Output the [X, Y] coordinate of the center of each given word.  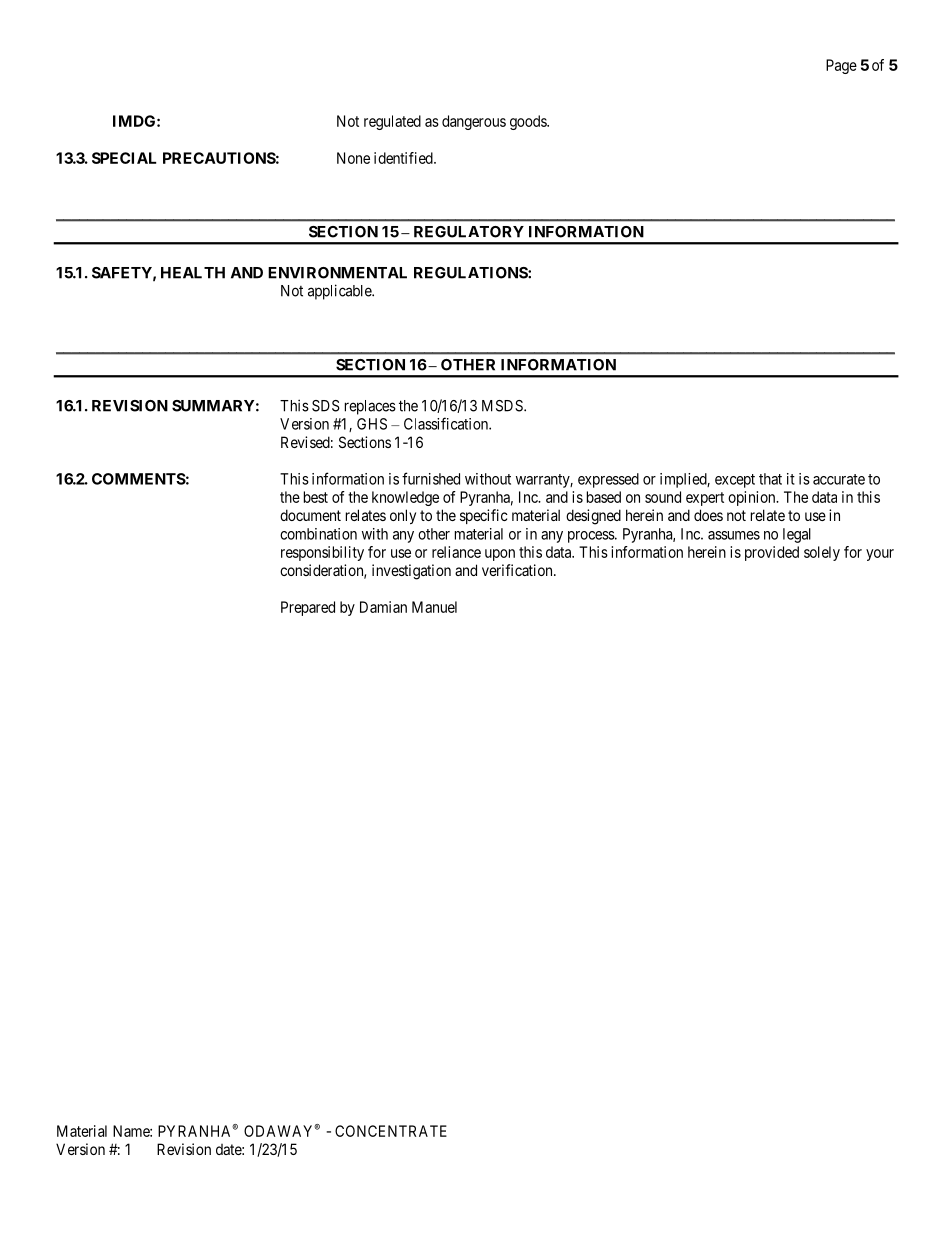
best [316, 497]
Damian [383, 607]
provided [772, 553]
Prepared [308, 608]
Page [841, 66]
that [770, 479]
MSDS [503, 406]
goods [529, 122]
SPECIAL [124, 158]
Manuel [434, 607]
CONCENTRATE [391, 1131]
